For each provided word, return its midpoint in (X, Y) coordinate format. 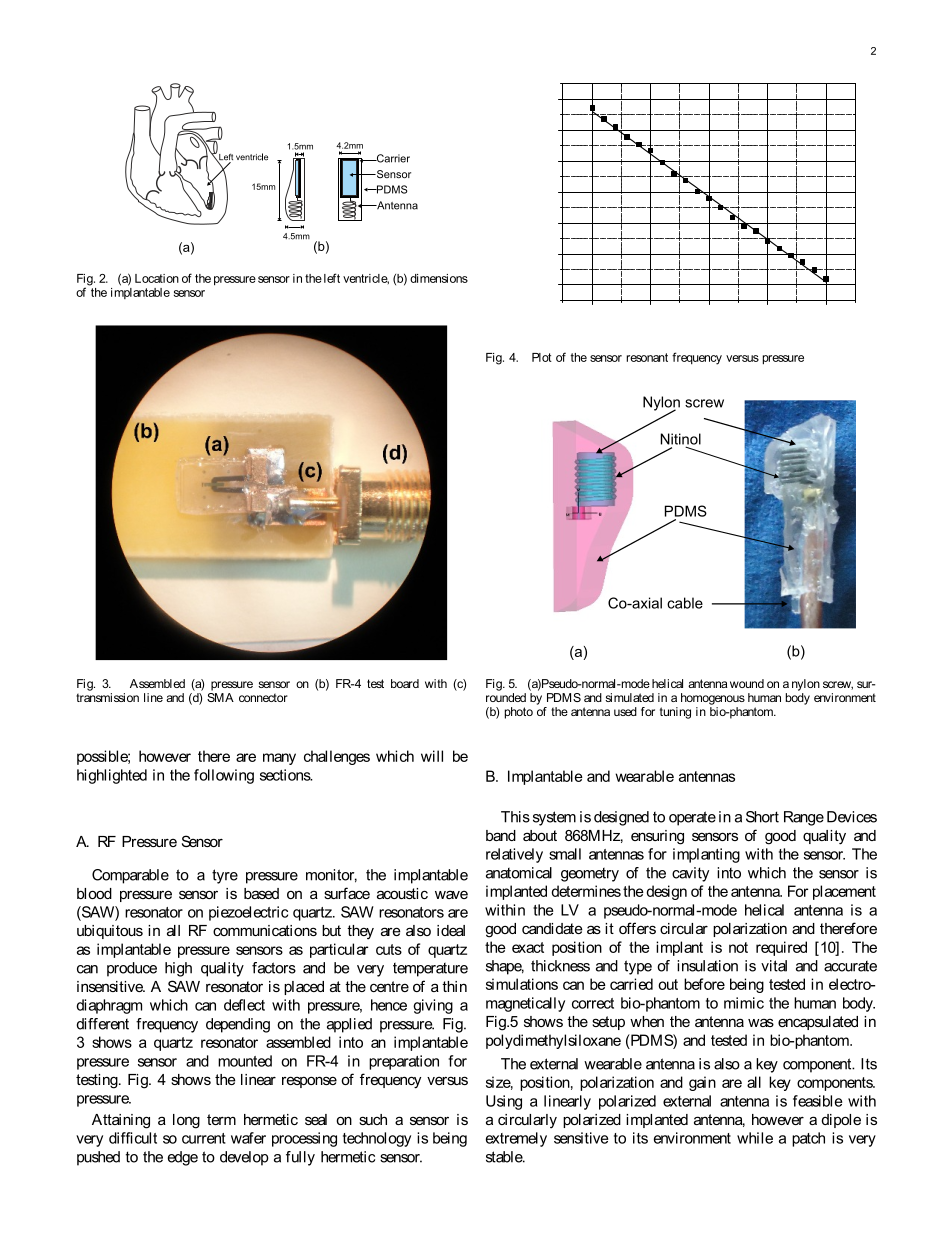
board (405, 683)
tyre (225, 876)
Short (762, 817)
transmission (107, 697)
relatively (514, 855)
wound (747, 683)
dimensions (439, 278)
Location (157, 278)
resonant (647, 357)
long (186, 1121)
